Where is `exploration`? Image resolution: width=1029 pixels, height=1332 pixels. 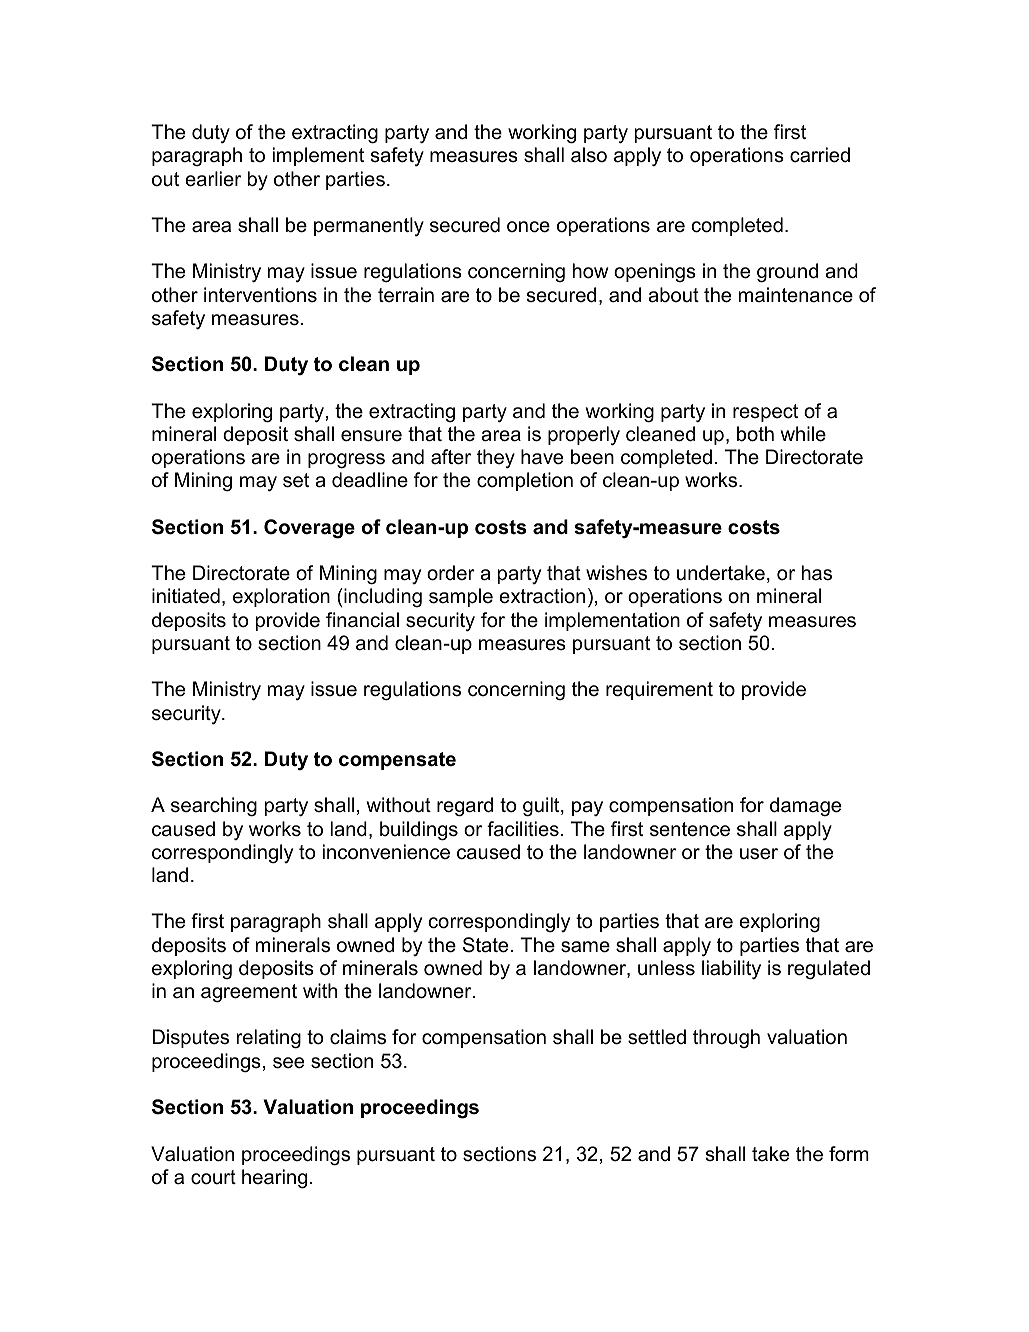
exploration is located at coordinates (281, 597).
